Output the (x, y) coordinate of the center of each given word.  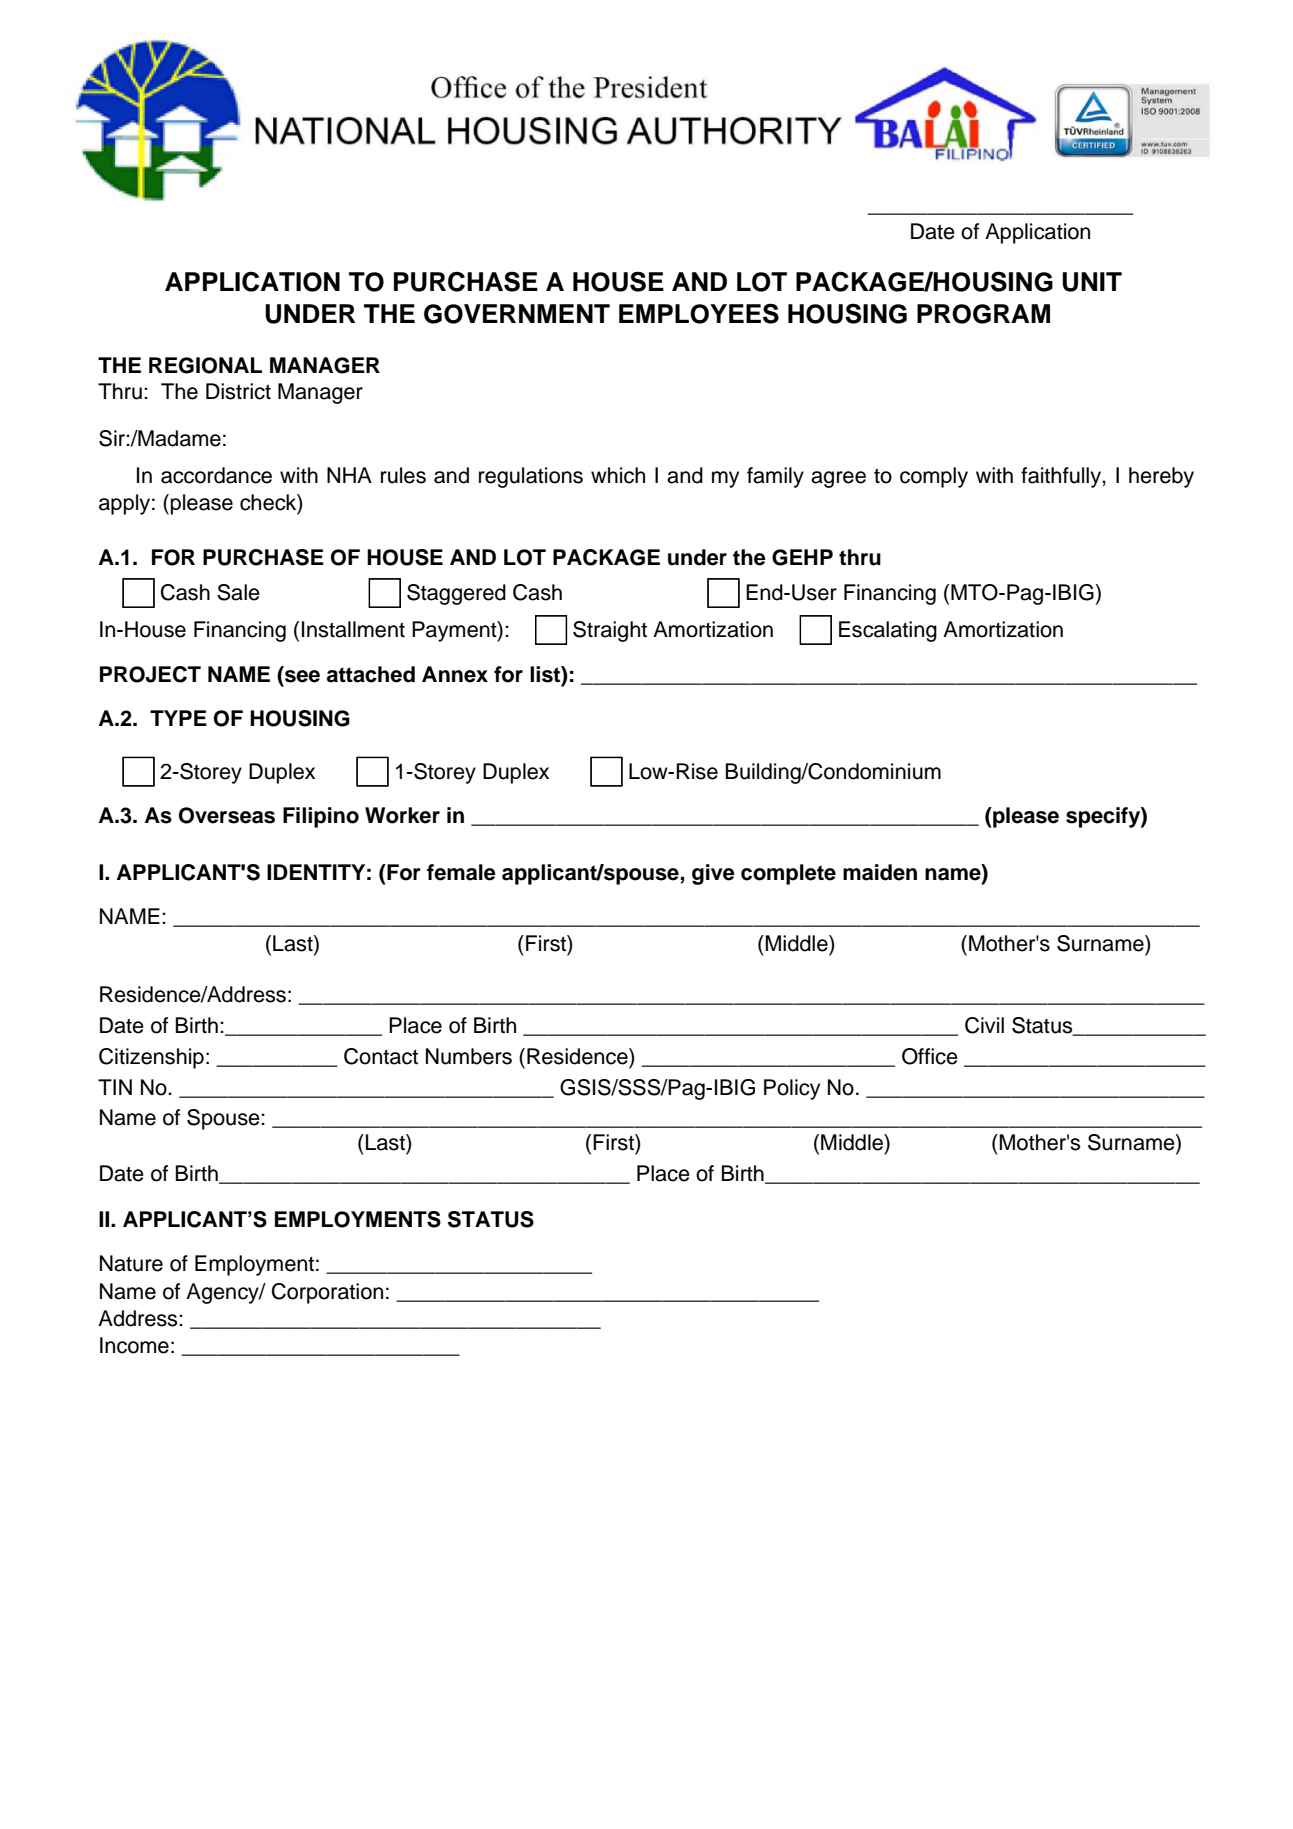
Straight (610, 631)
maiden (880, 872)
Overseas (227, 815)
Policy (792, 1089)
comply (934, 477)
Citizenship (151, 1058)
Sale (238, 592)
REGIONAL (205, 365)
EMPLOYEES (699, 313)
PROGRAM (983, 314)
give (713, 874)
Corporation (327, 1293)
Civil (984, 1025)
